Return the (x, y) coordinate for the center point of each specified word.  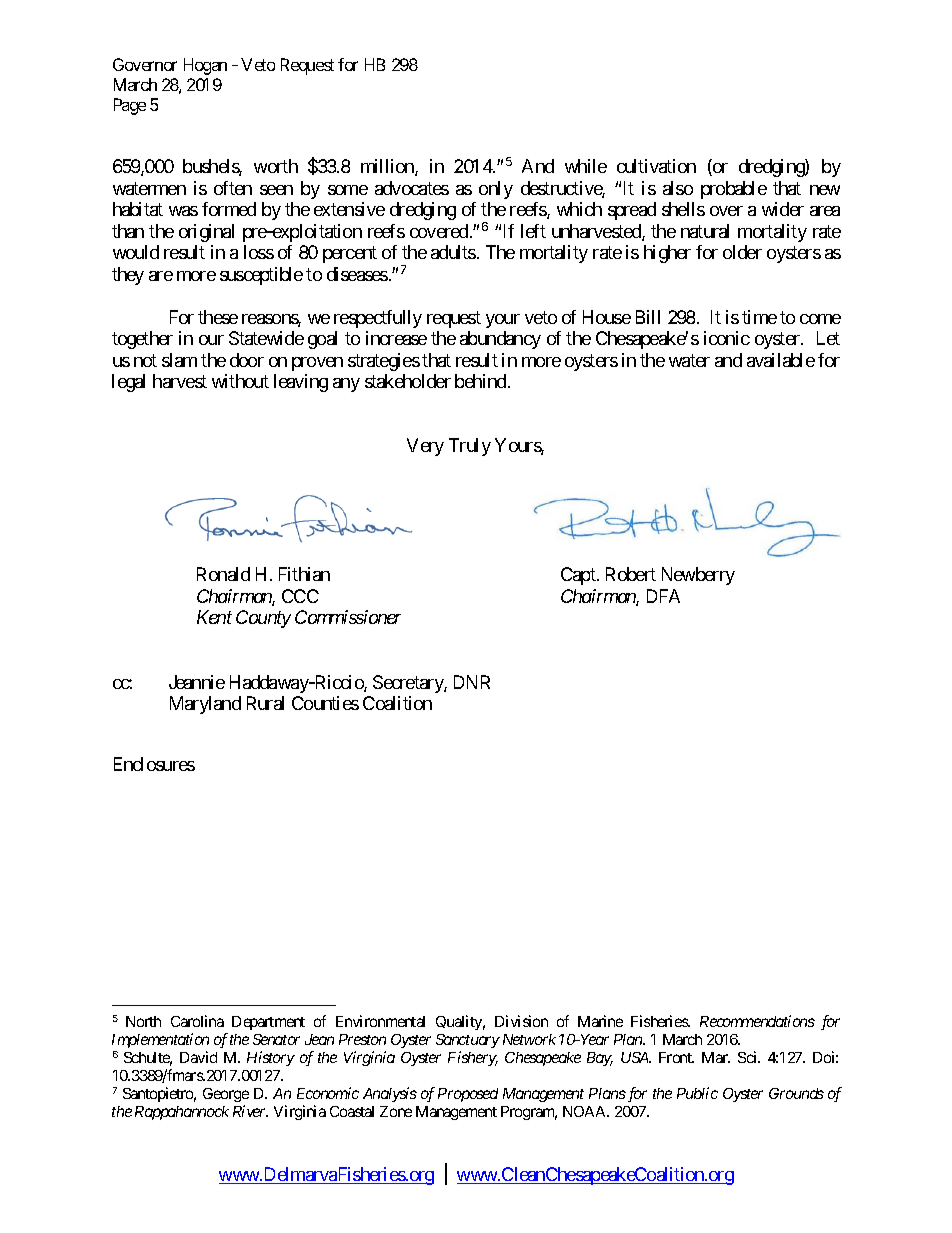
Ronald (223, 574)
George (226, 1095)
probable (734, 190)
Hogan (205, 66)
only (496, 190)
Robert (631, 574)
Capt (579, 576)
